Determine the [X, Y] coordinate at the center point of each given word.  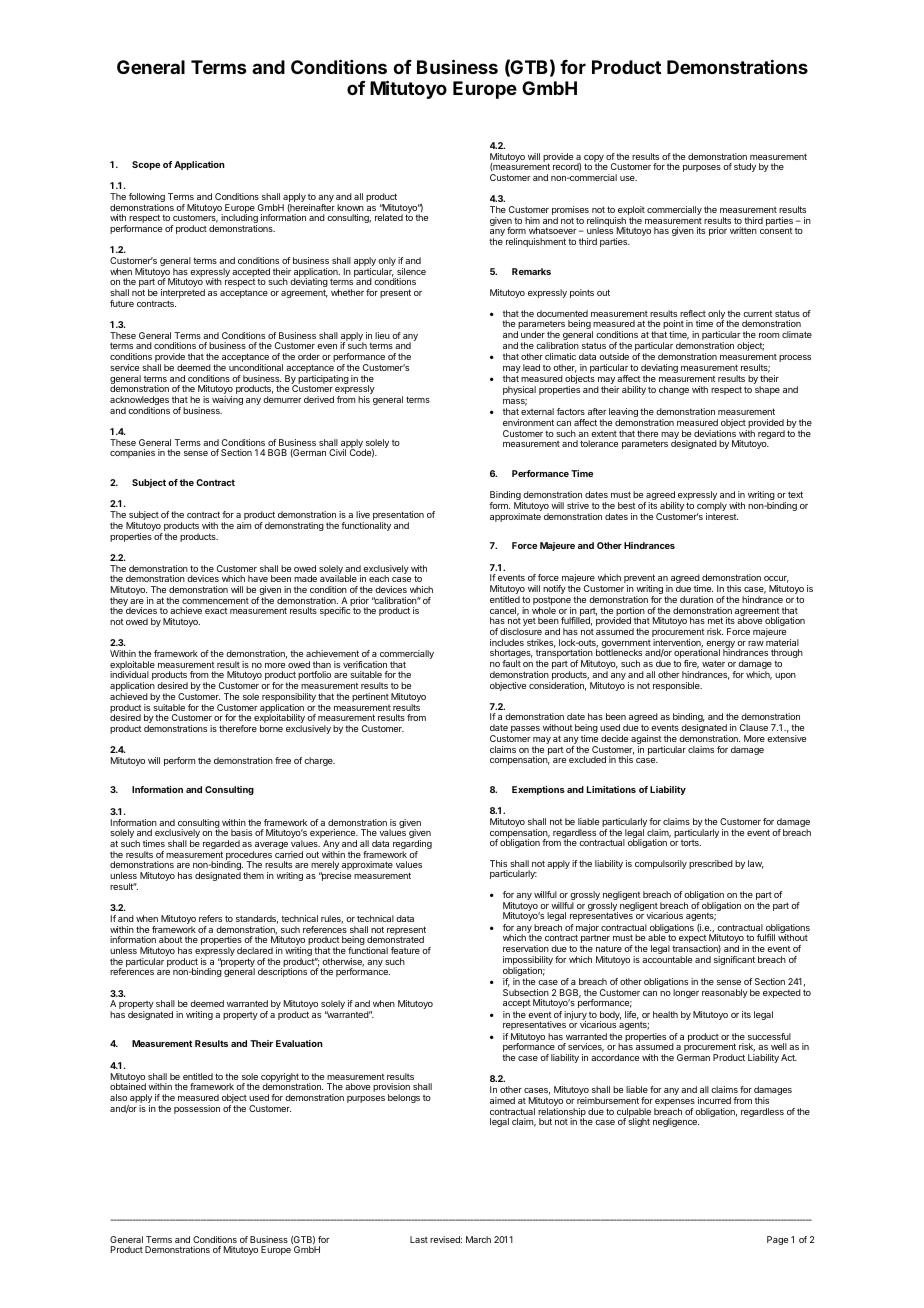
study [745, 167]
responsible [677, 686]
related [389, 217]
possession [197, 1109]
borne [271, 728]
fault [511, 663]
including [239, 220]
